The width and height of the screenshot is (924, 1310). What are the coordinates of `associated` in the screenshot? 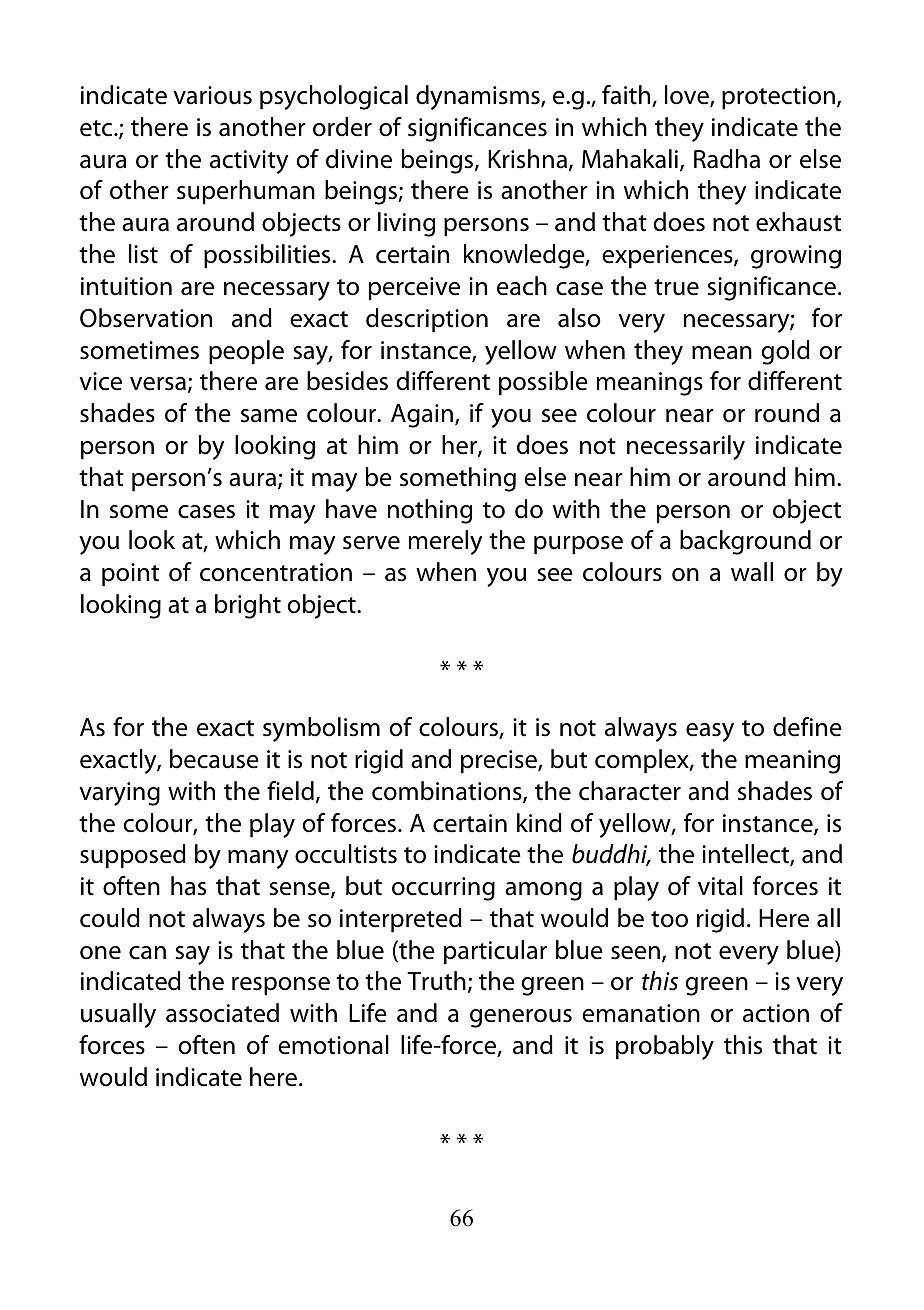 It's located at (222, 1013).
